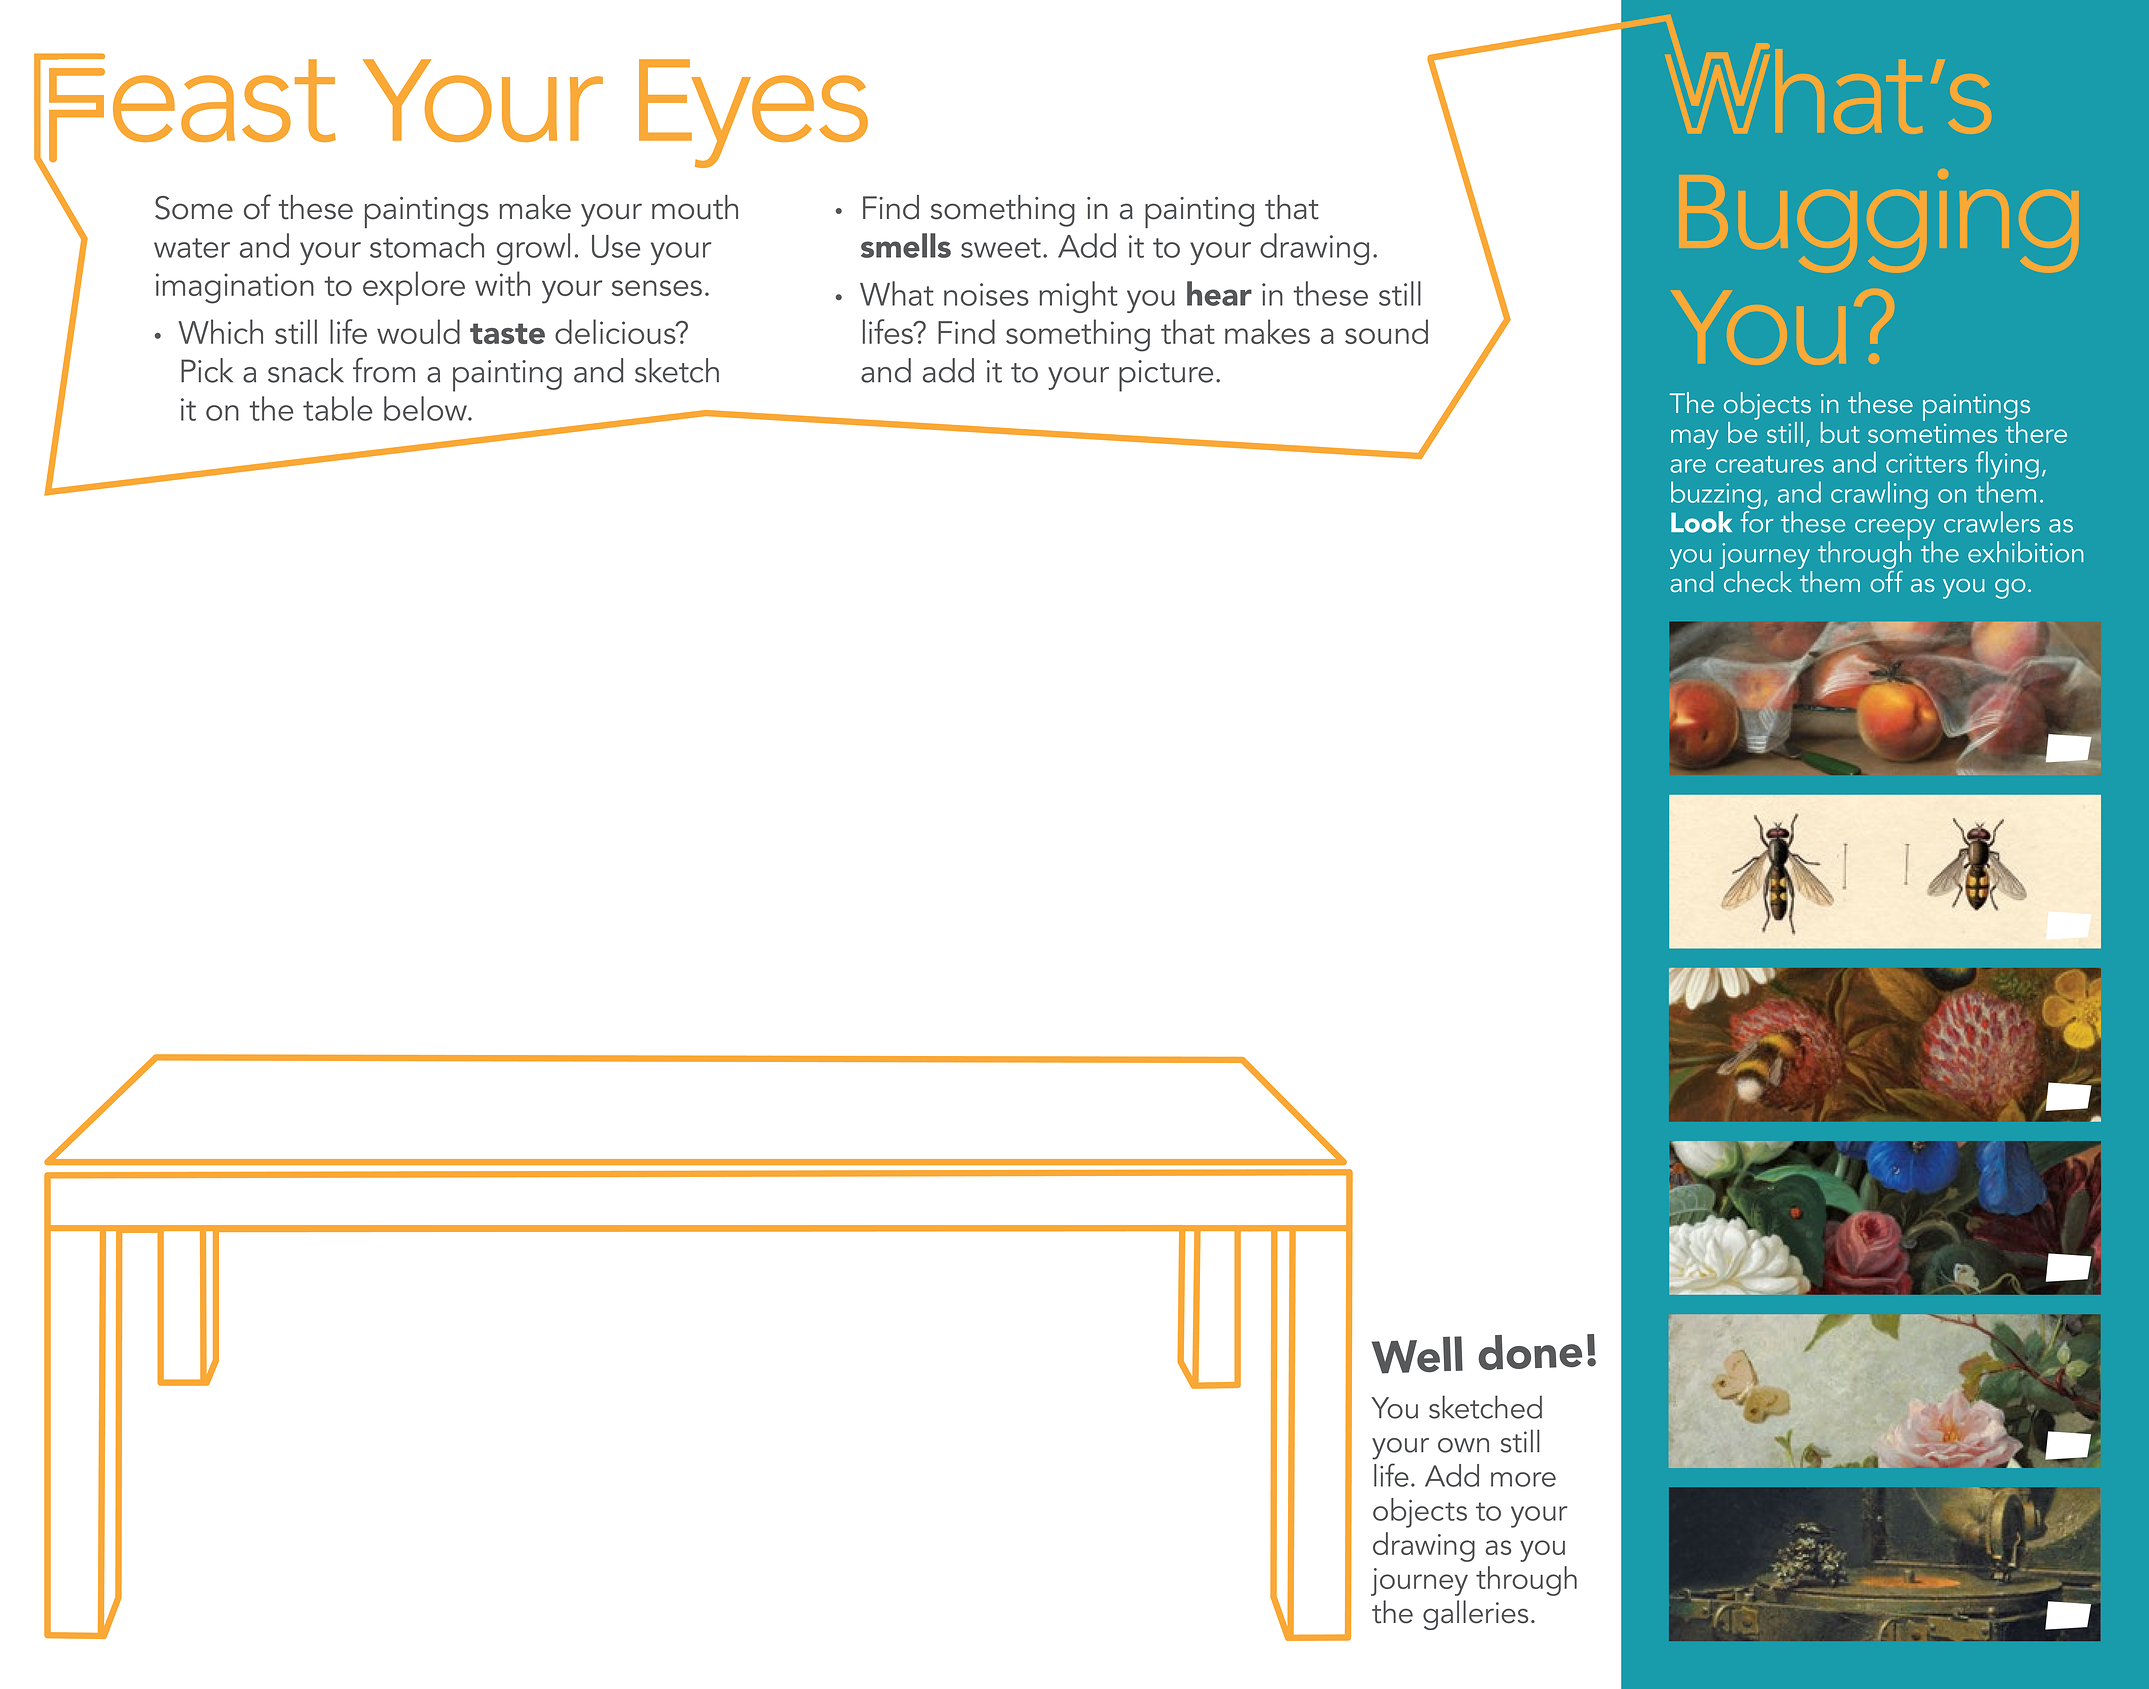 The width and height of the page is (2149, 1689). Describe the element at coordinates (1463, 1445) in the page. I see `own` at that location.
